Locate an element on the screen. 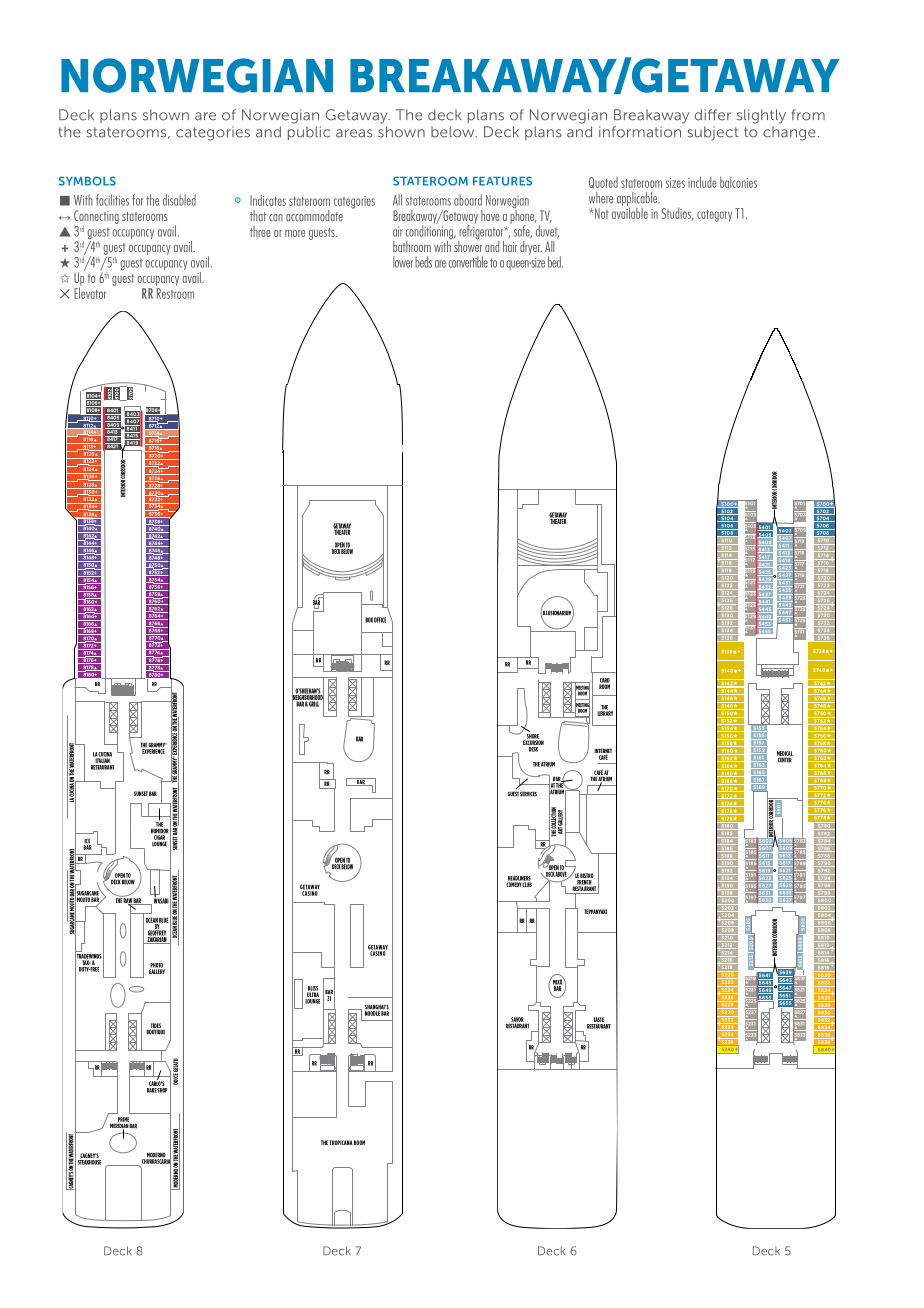 Image resolution: width=924 pixels, height=1308 pixels. lower is located at coordinates (403, 262).
